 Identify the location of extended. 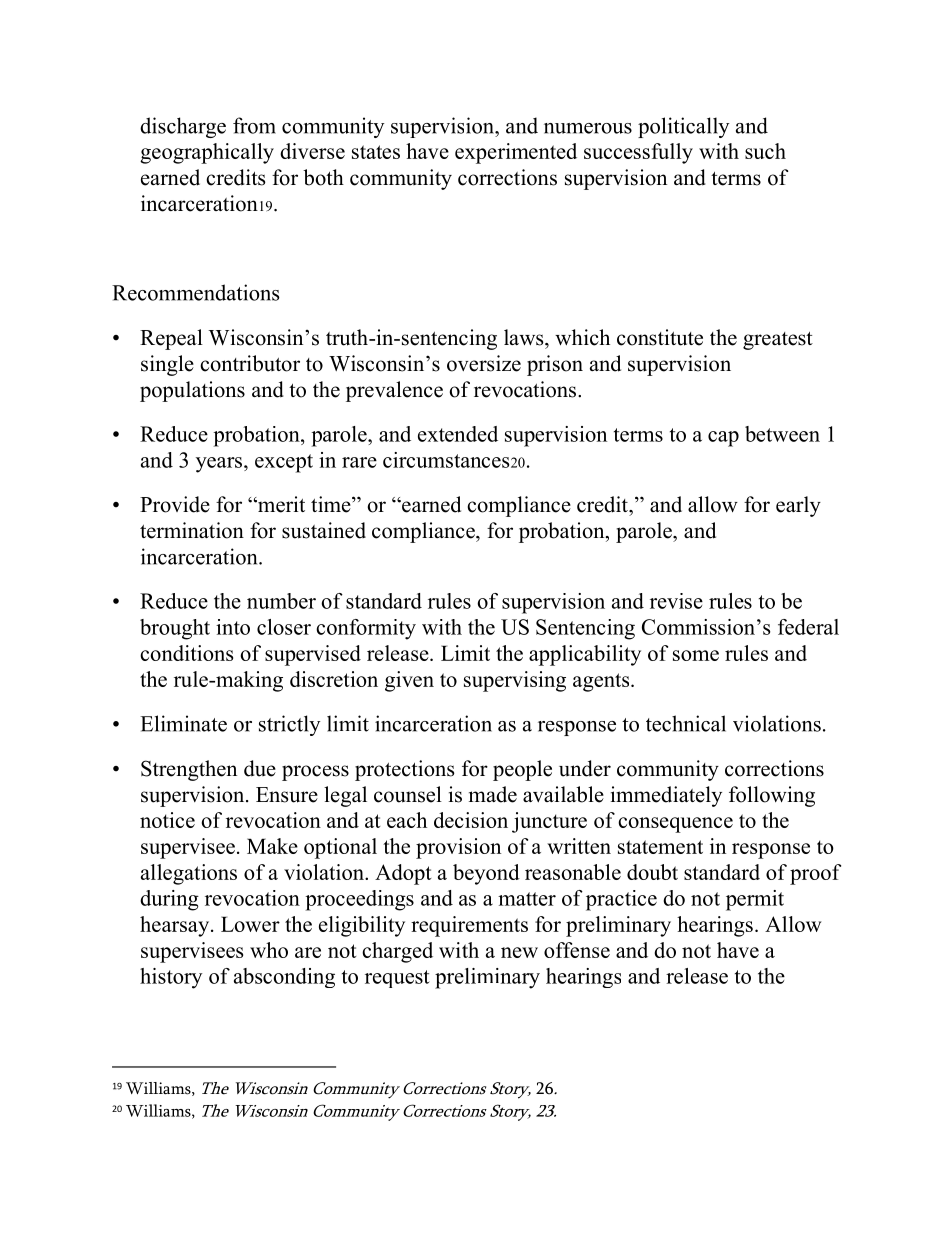
(458, 434).
